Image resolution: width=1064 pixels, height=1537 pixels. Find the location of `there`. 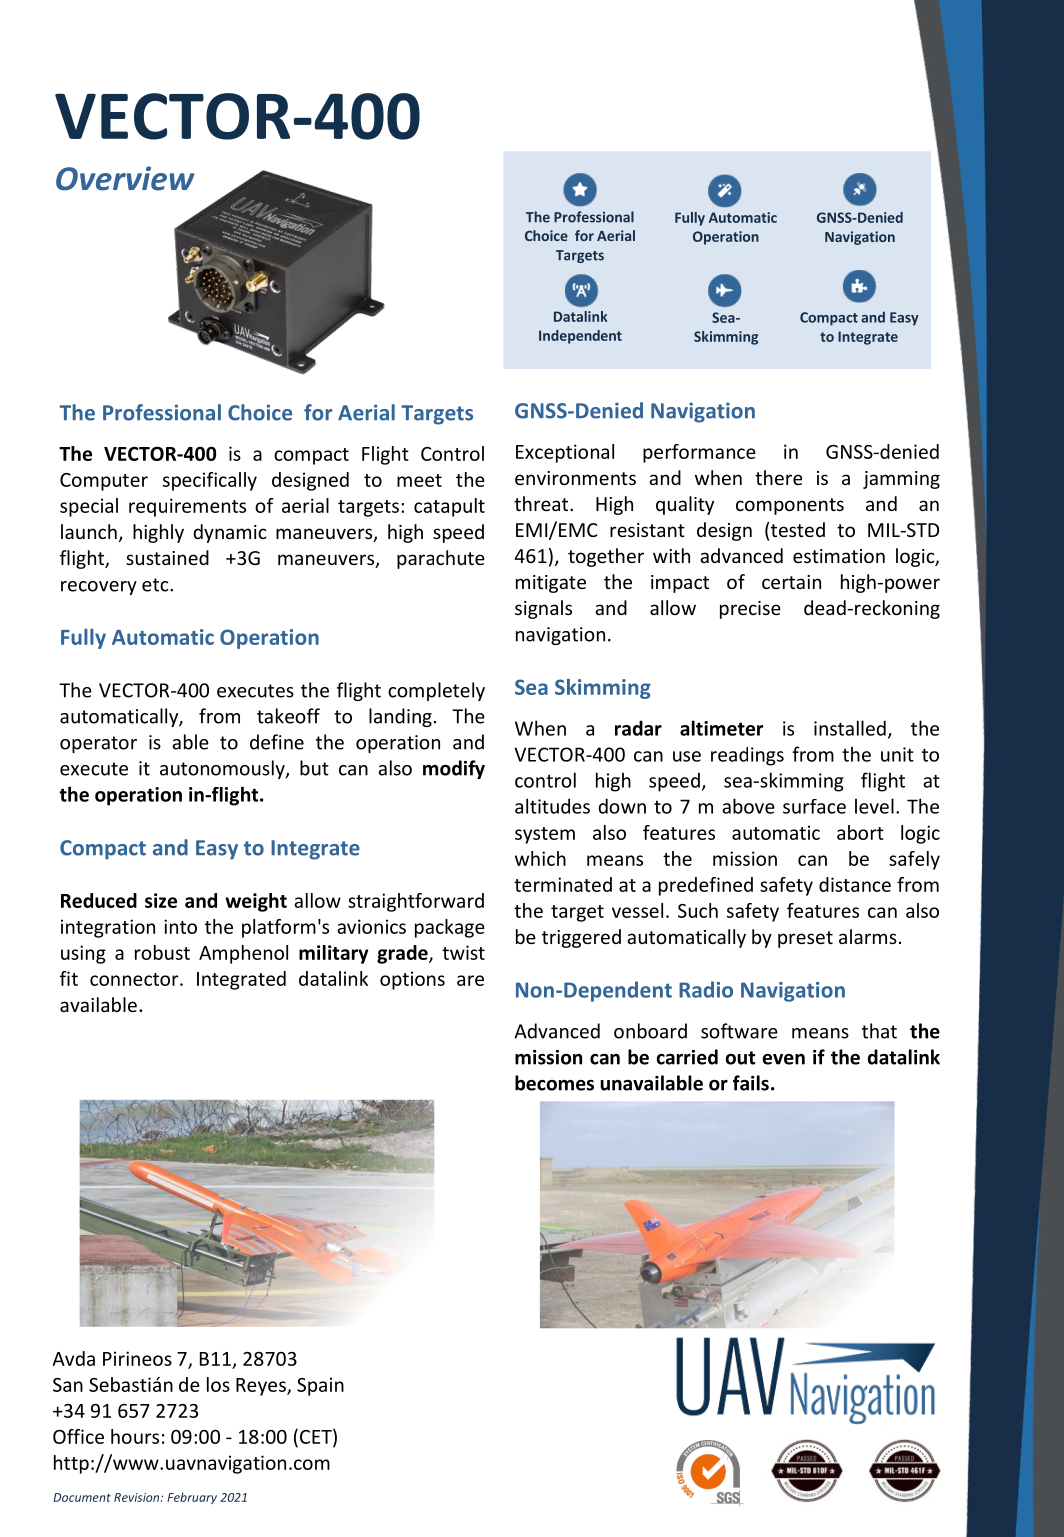

there is located at coordinates (778, 477).
